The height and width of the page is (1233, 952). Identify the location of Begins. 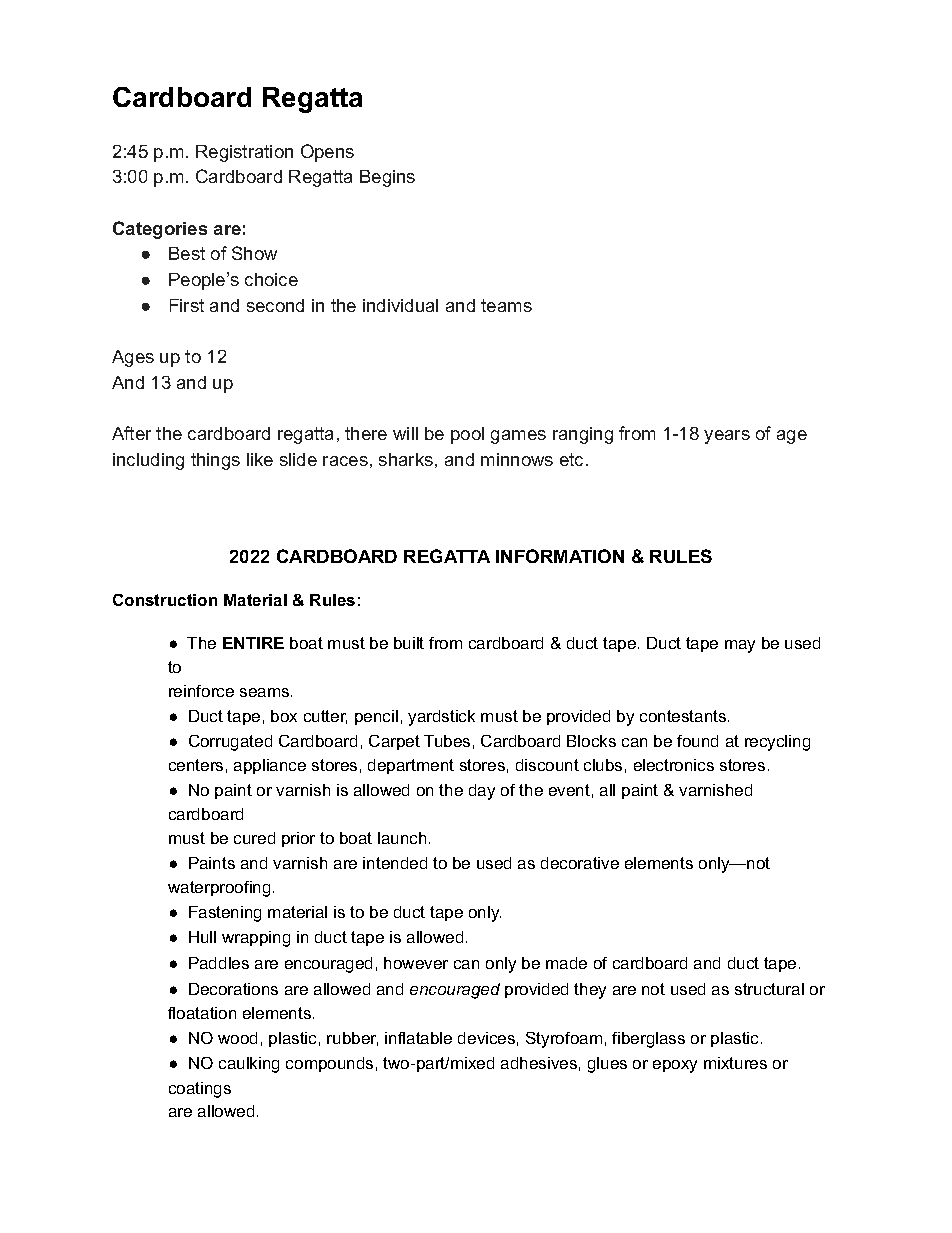
(387, 178).
